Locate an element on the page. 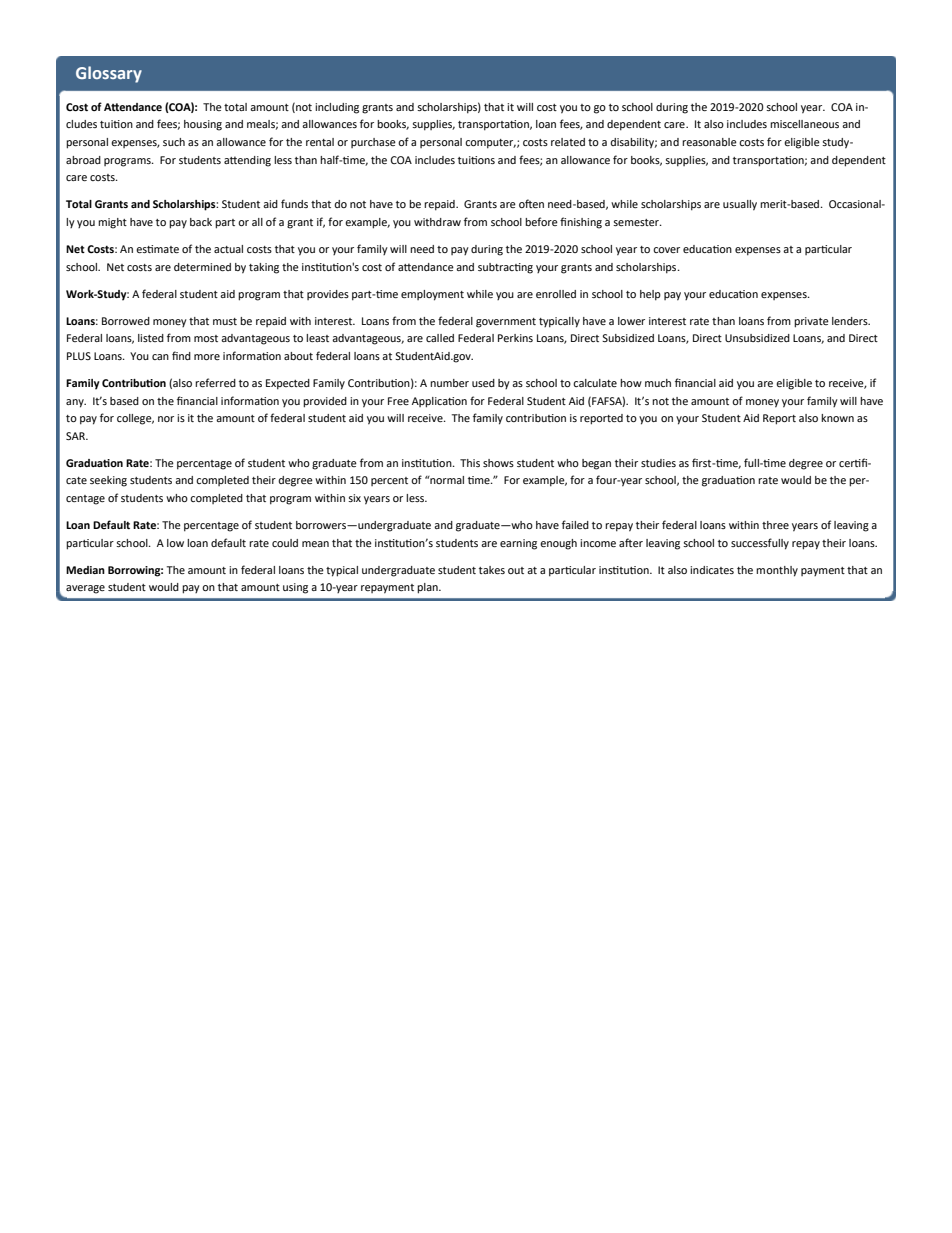 This image has width=952, height=1233. private is located at coordinates (811, 322).
